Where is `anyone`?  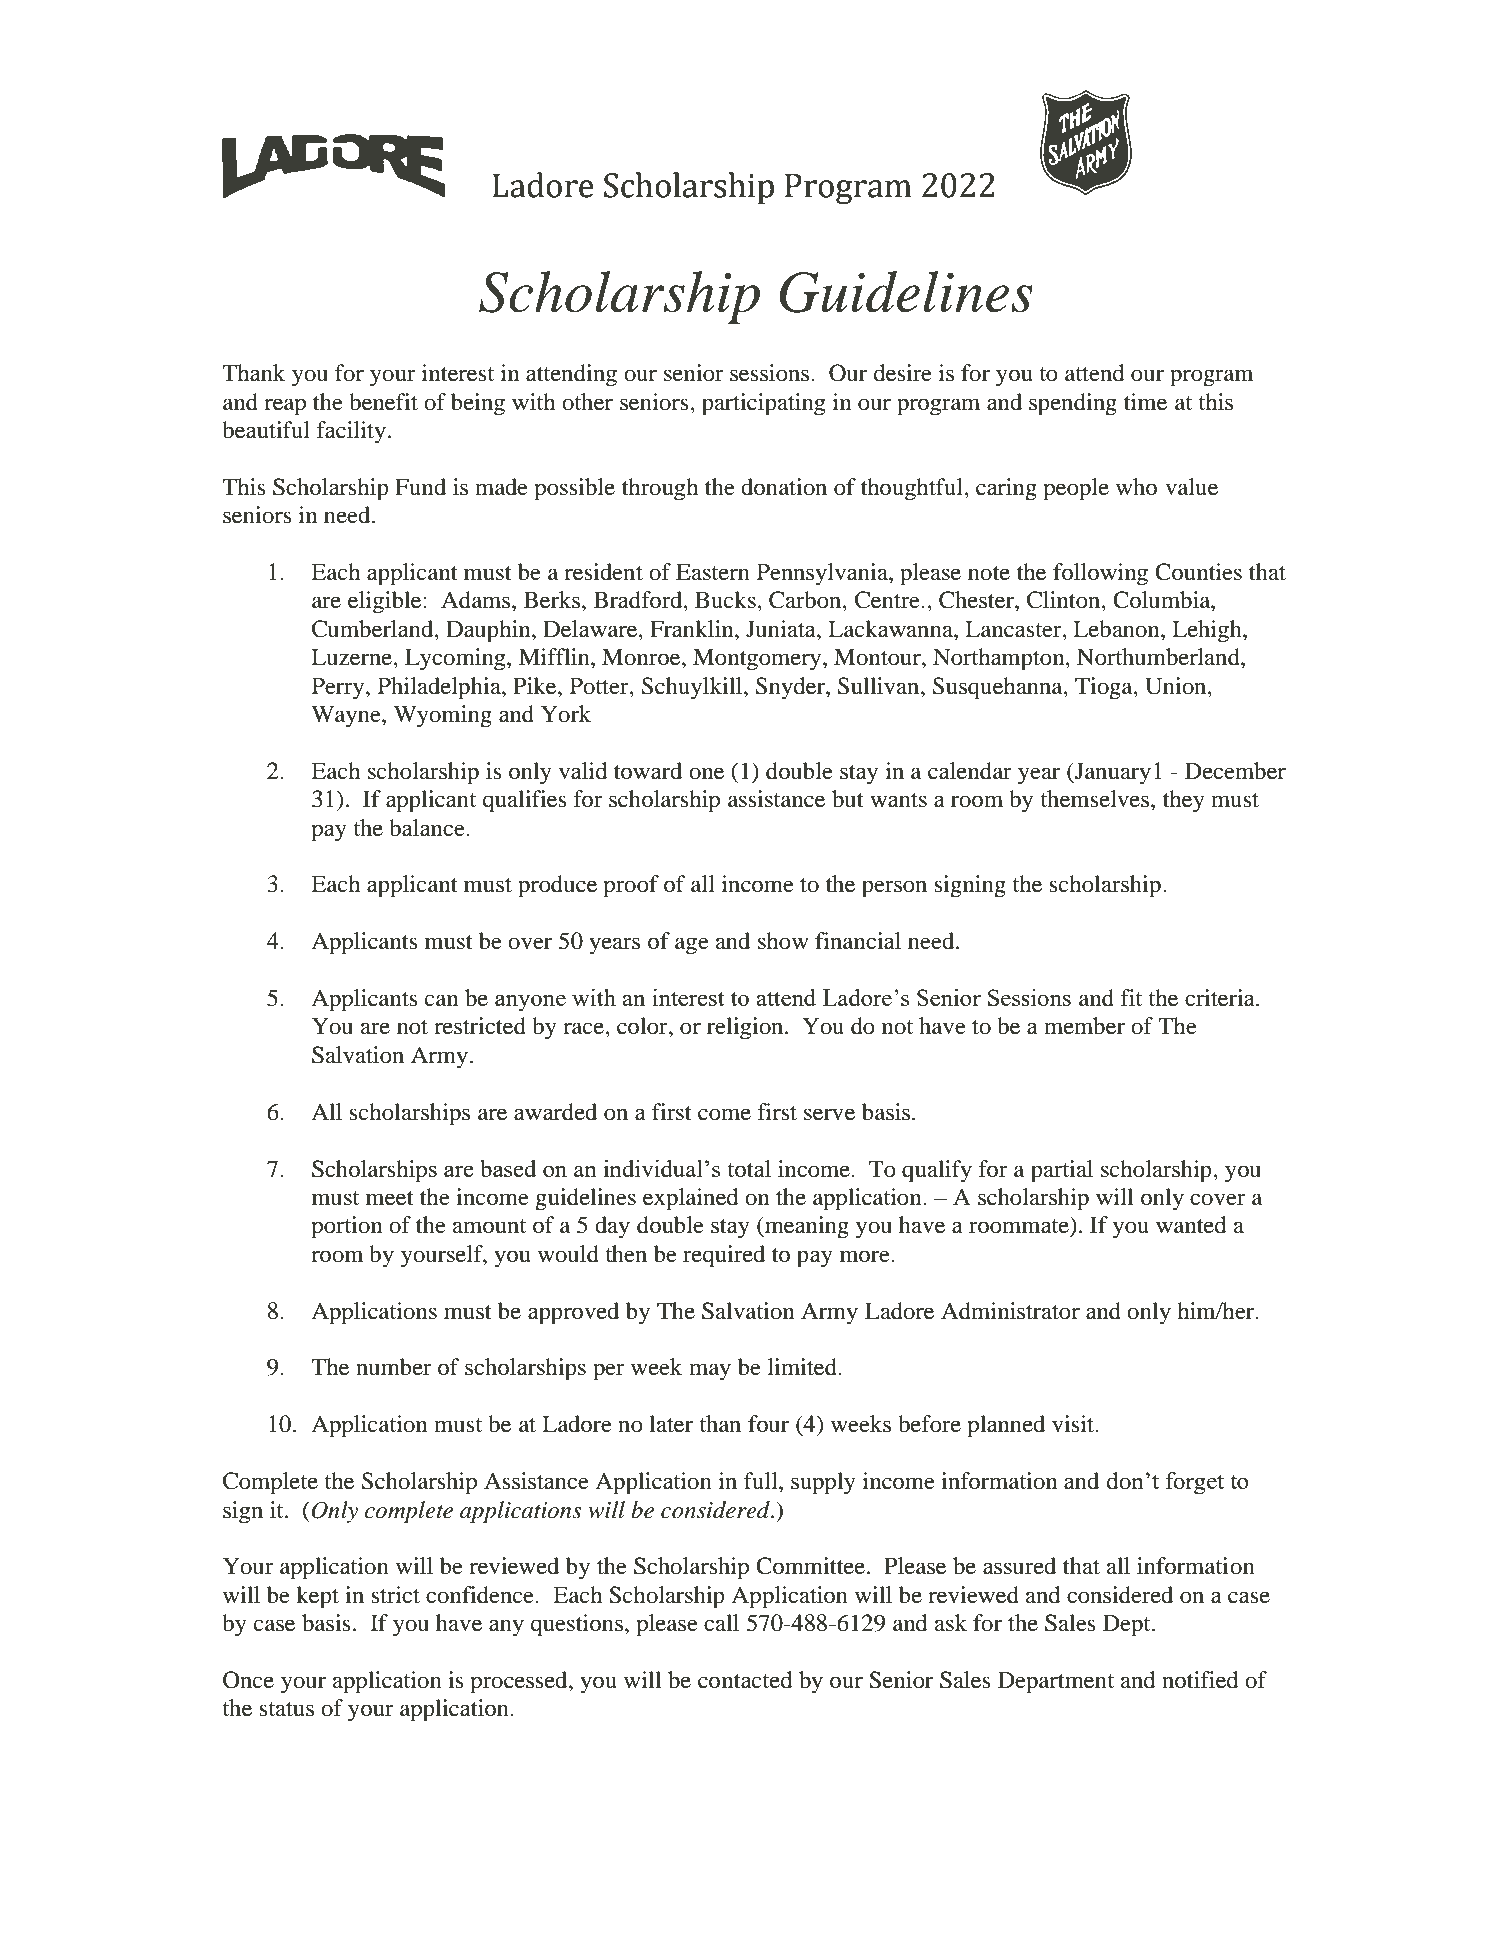 anyone is located at coordinates (530, 1003).
